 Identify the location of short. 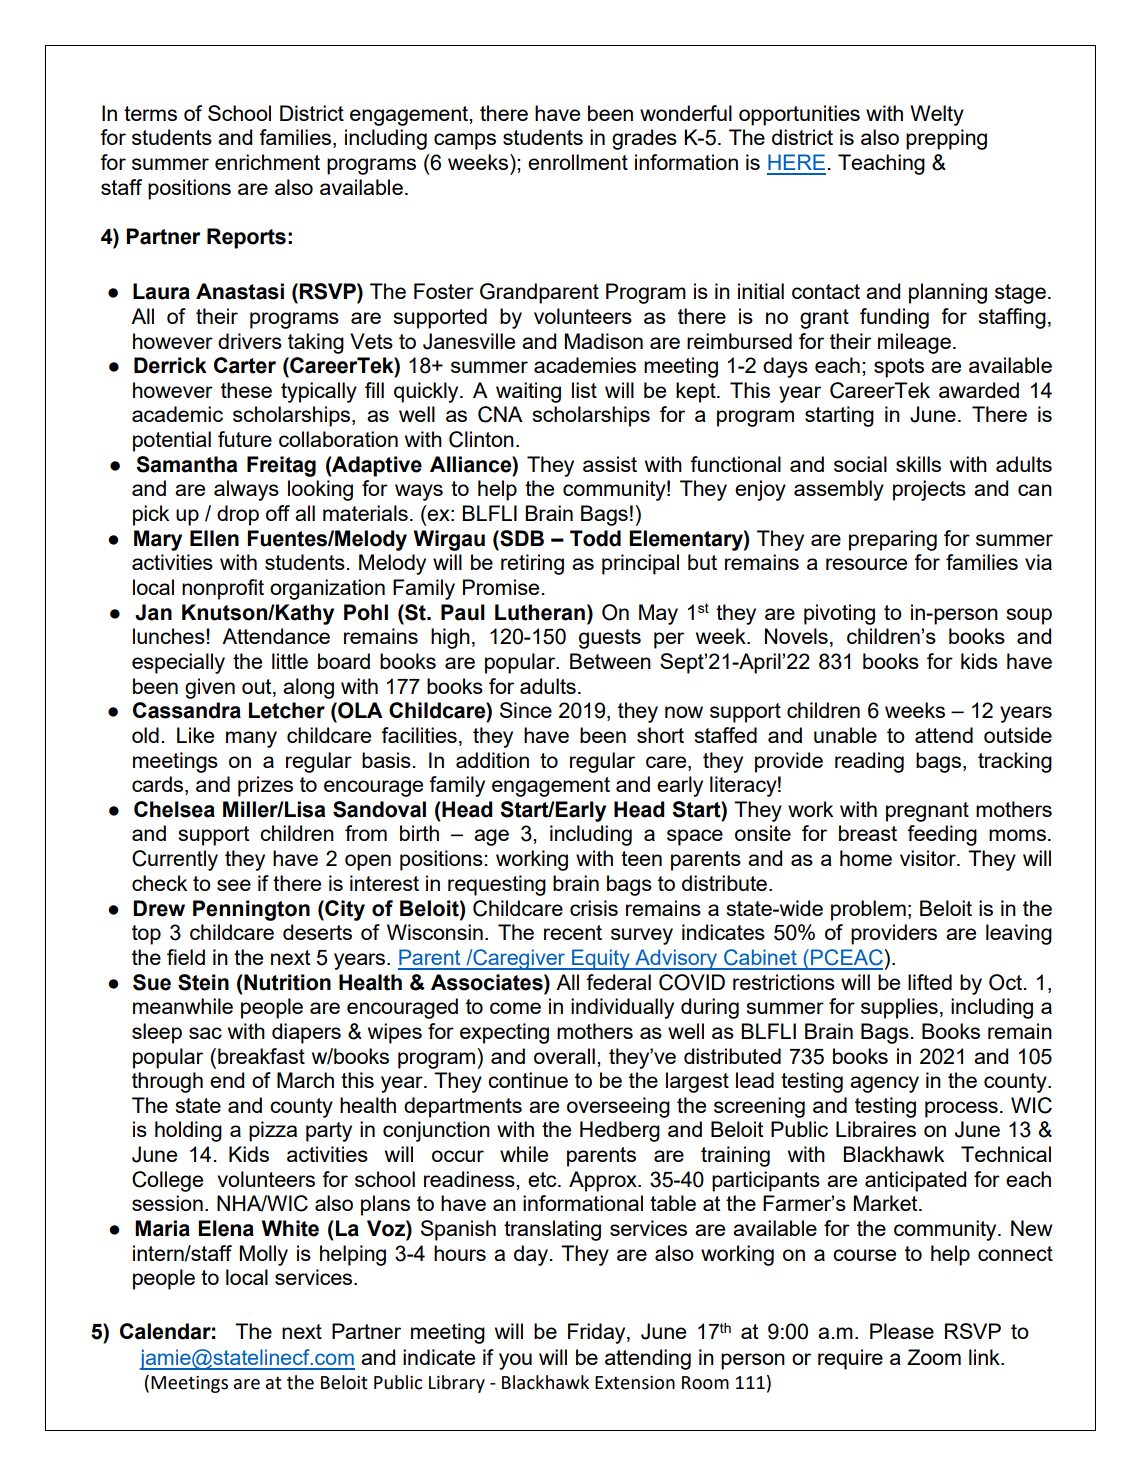
(660, 735).
